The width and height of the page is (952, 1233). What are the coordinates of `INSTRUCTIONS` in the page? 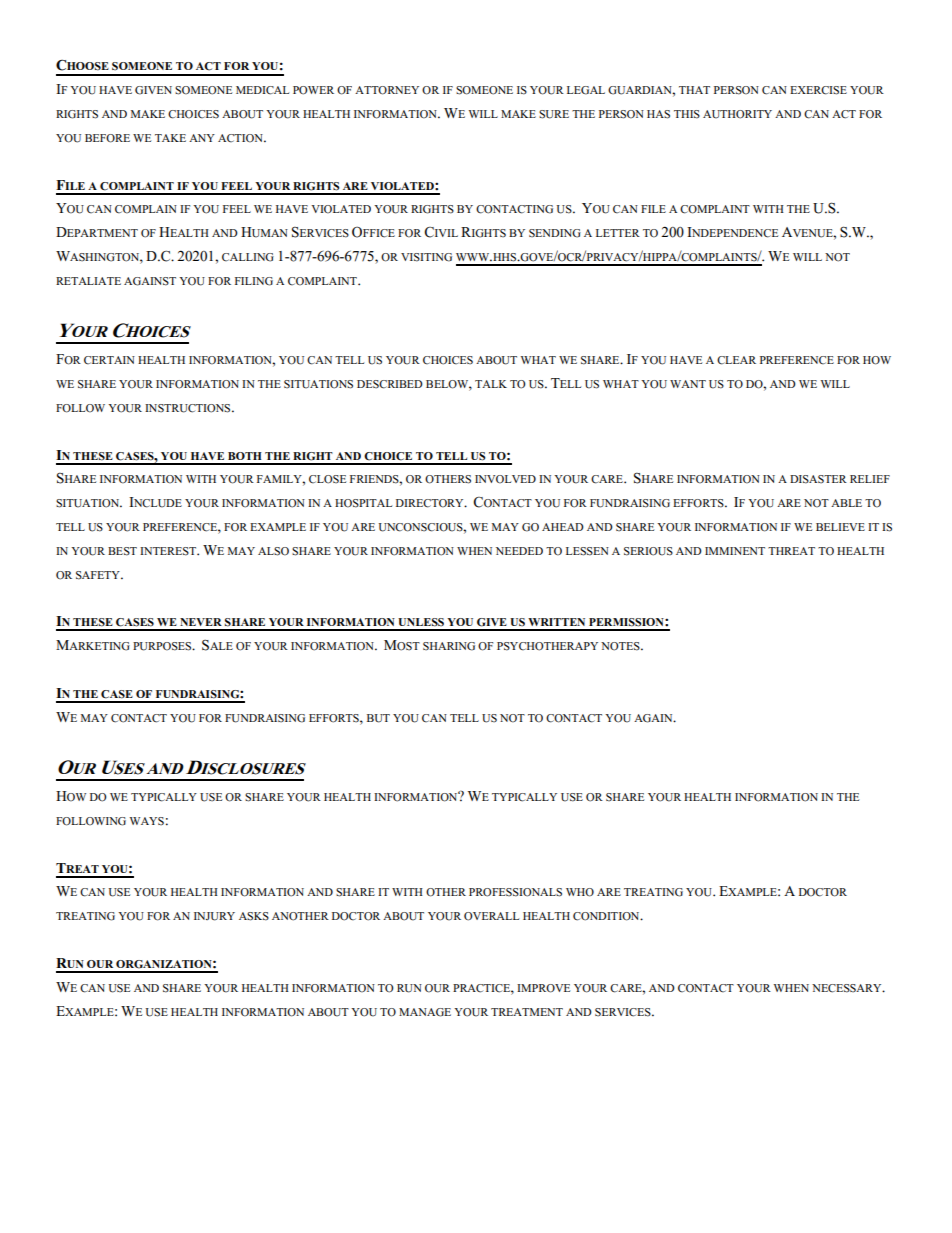 It's located at (189, 408).
